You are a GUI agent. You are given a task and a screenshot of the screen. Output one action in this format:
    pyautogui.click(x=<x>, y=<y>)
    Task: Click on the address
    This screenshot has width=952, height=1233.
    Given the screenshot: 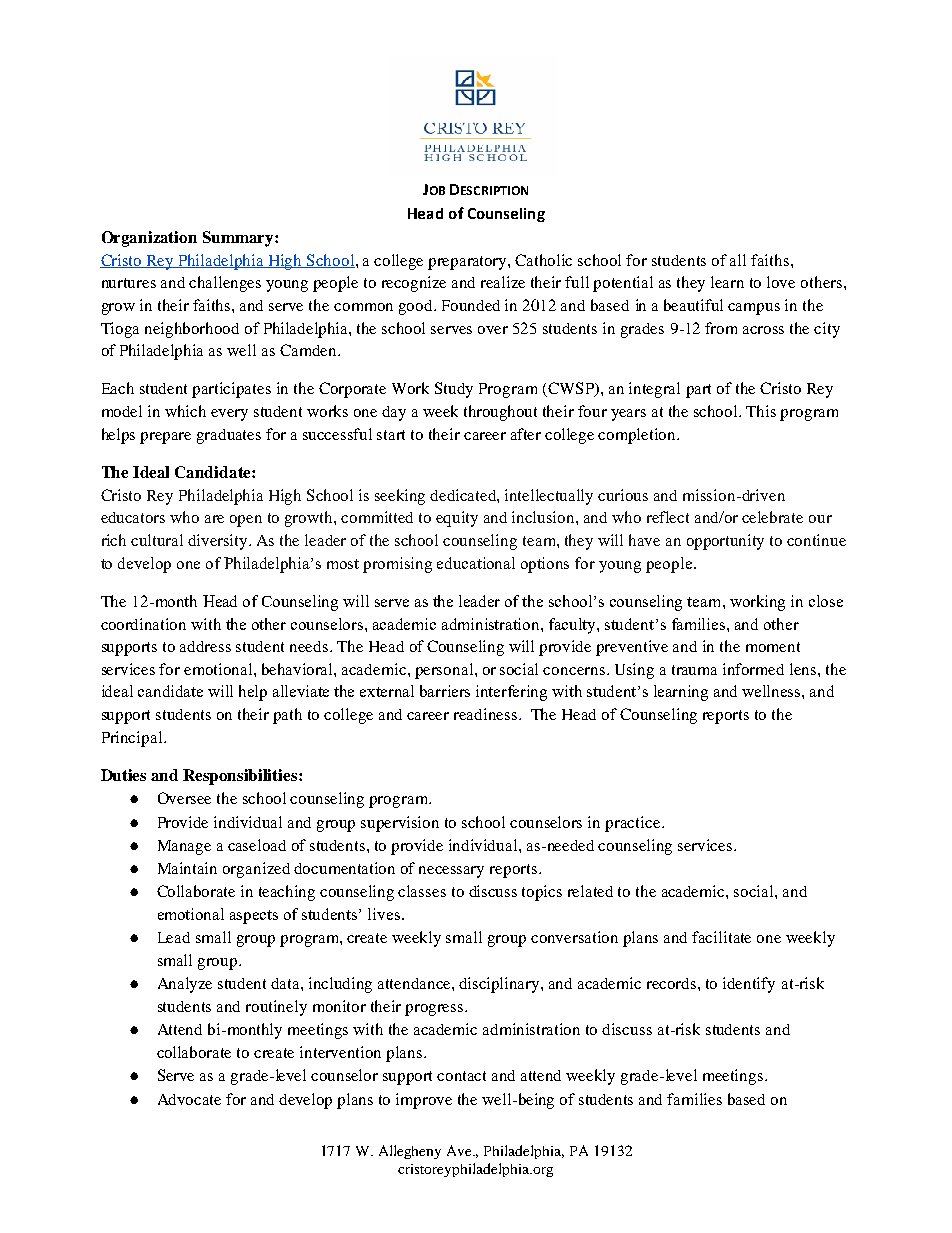 What is the action you would take?
    pyautogui.click(x=205, y=646)
